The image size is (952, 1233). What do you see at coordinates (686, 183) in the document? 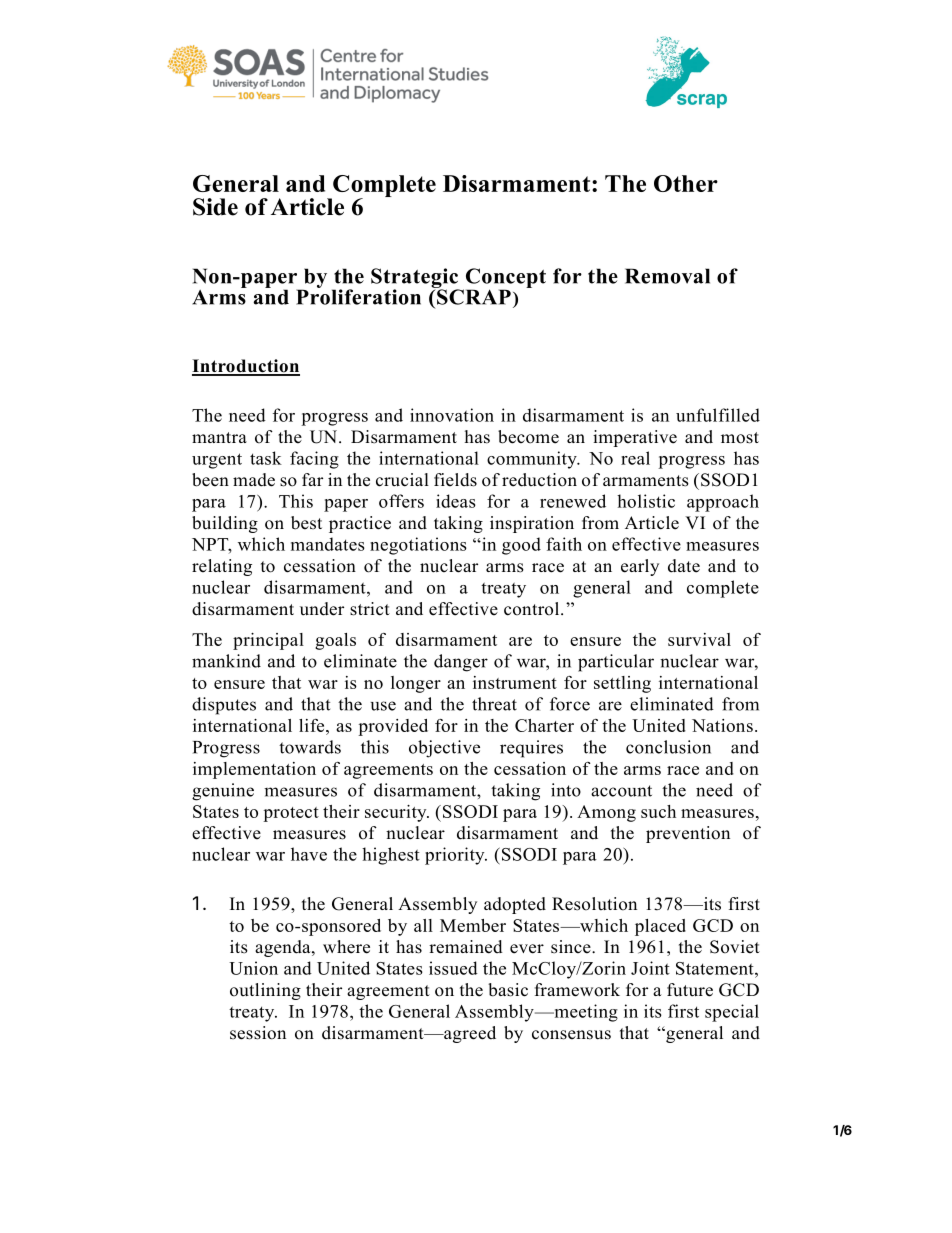
I see `Other` at bounding box center [686, 183].
